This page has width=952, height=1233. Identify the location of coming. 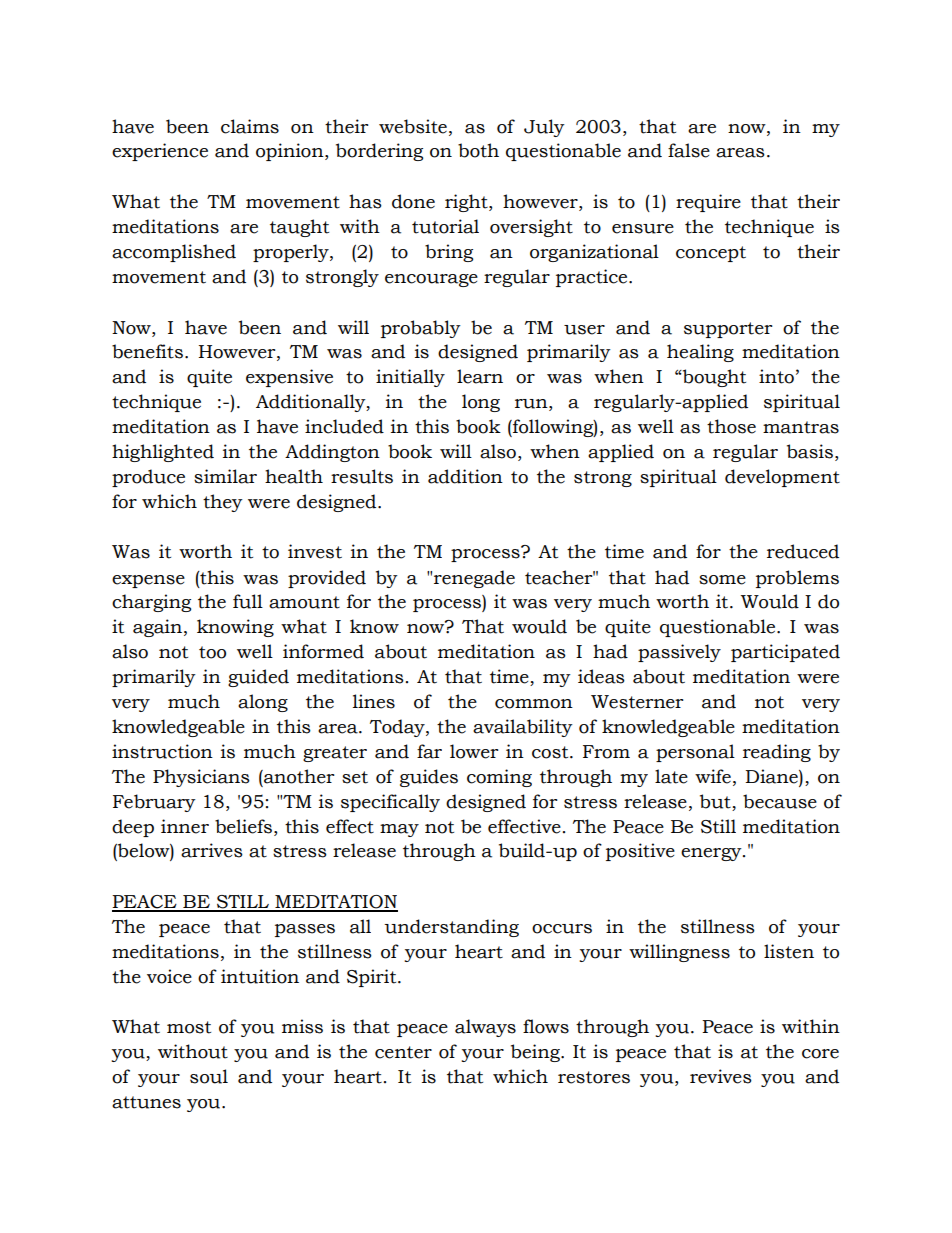
(499, 778).
